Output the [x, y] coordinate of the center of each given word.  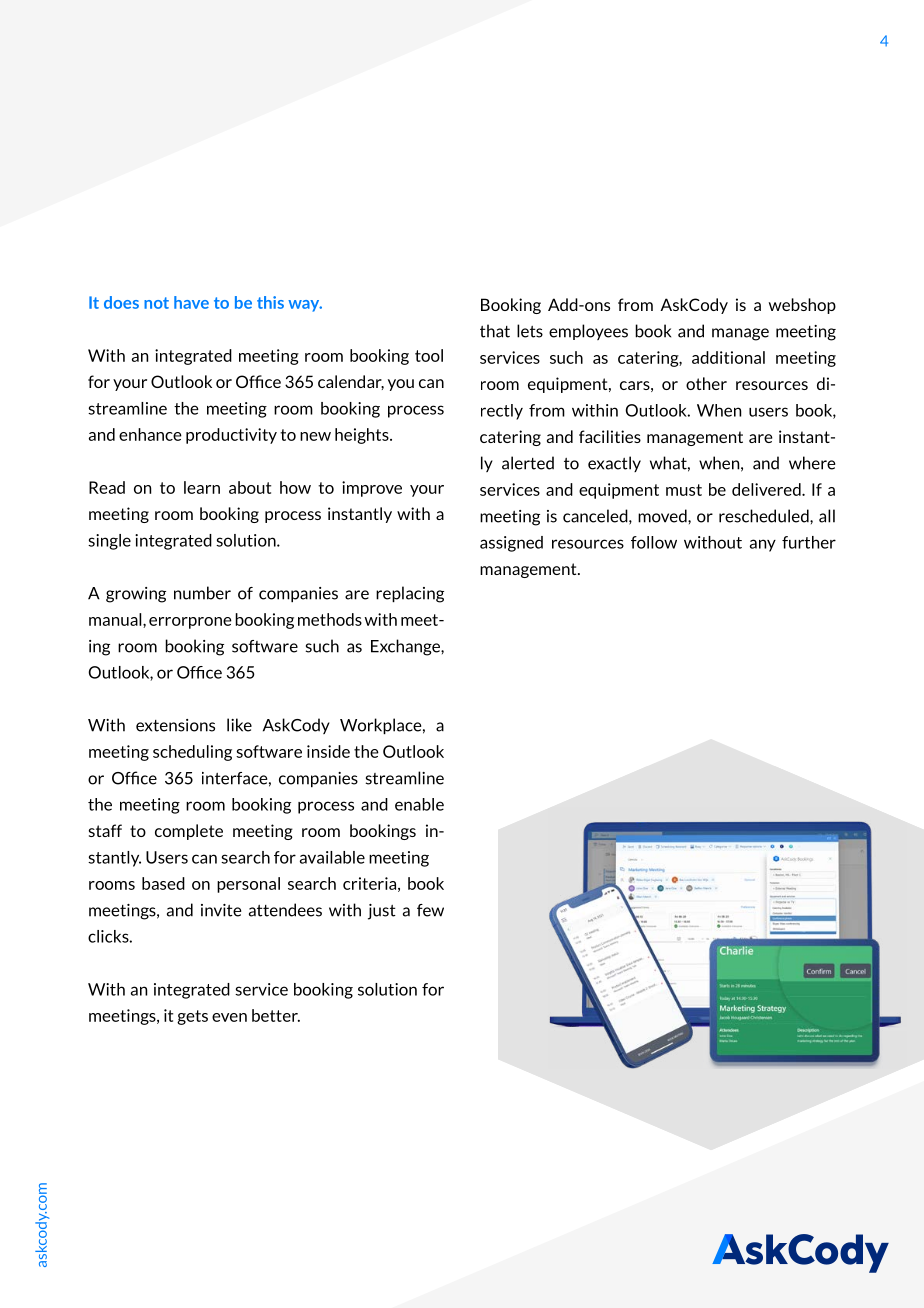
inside [328, 751]
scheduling [192, 753]
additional [728, 357]
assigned [511, 544]
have [191, 302]
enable [419, 804]
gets [192, 1017]
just [382, 912]
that [495, 331]
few [430, 910]
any [763, 545]
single [109, 542]
